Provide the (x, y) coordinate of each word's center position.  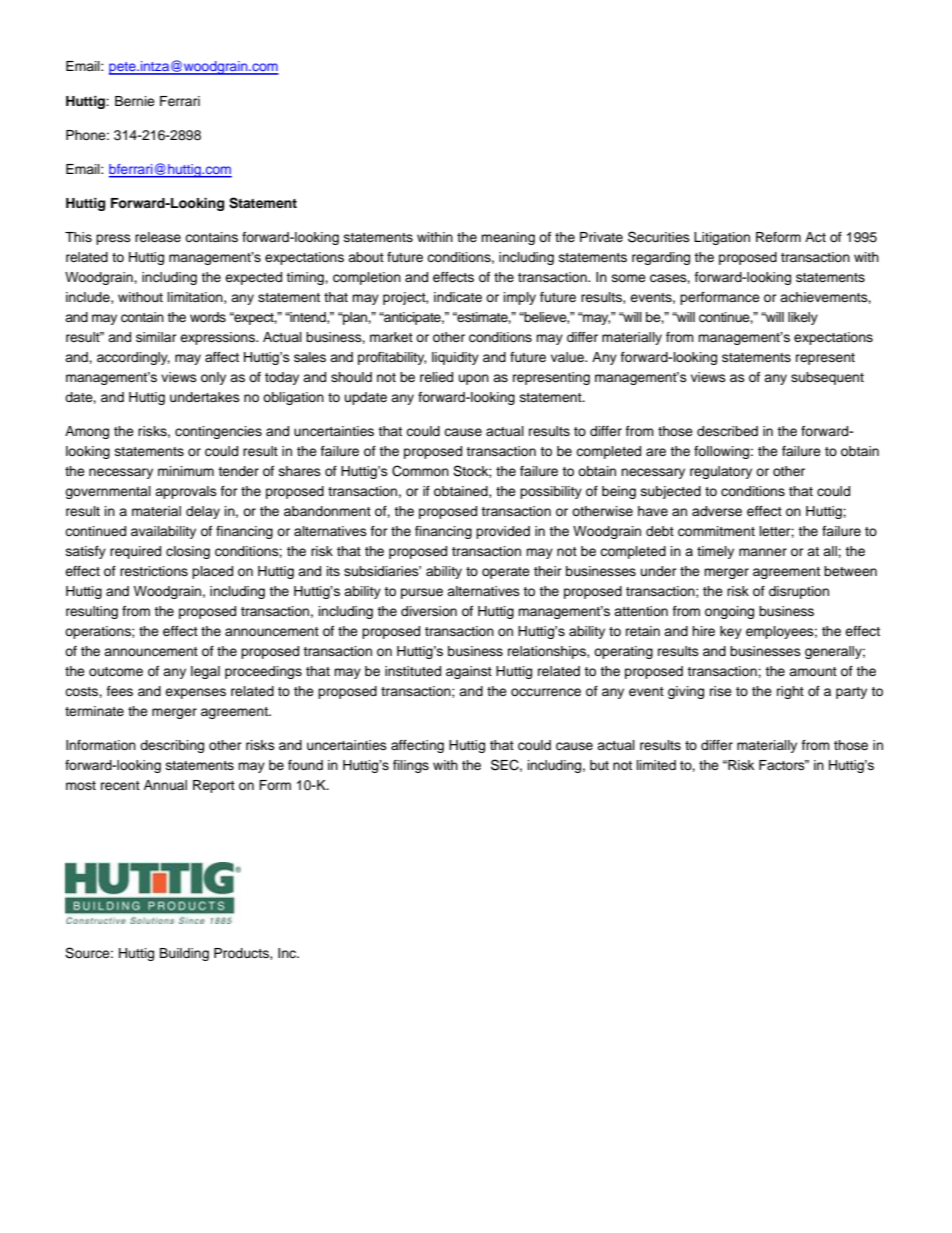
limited (656, 765)
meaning (508, 238)
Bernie (135, 101)
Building (184, 954)
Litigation (722, 238)
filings (411, 766)
